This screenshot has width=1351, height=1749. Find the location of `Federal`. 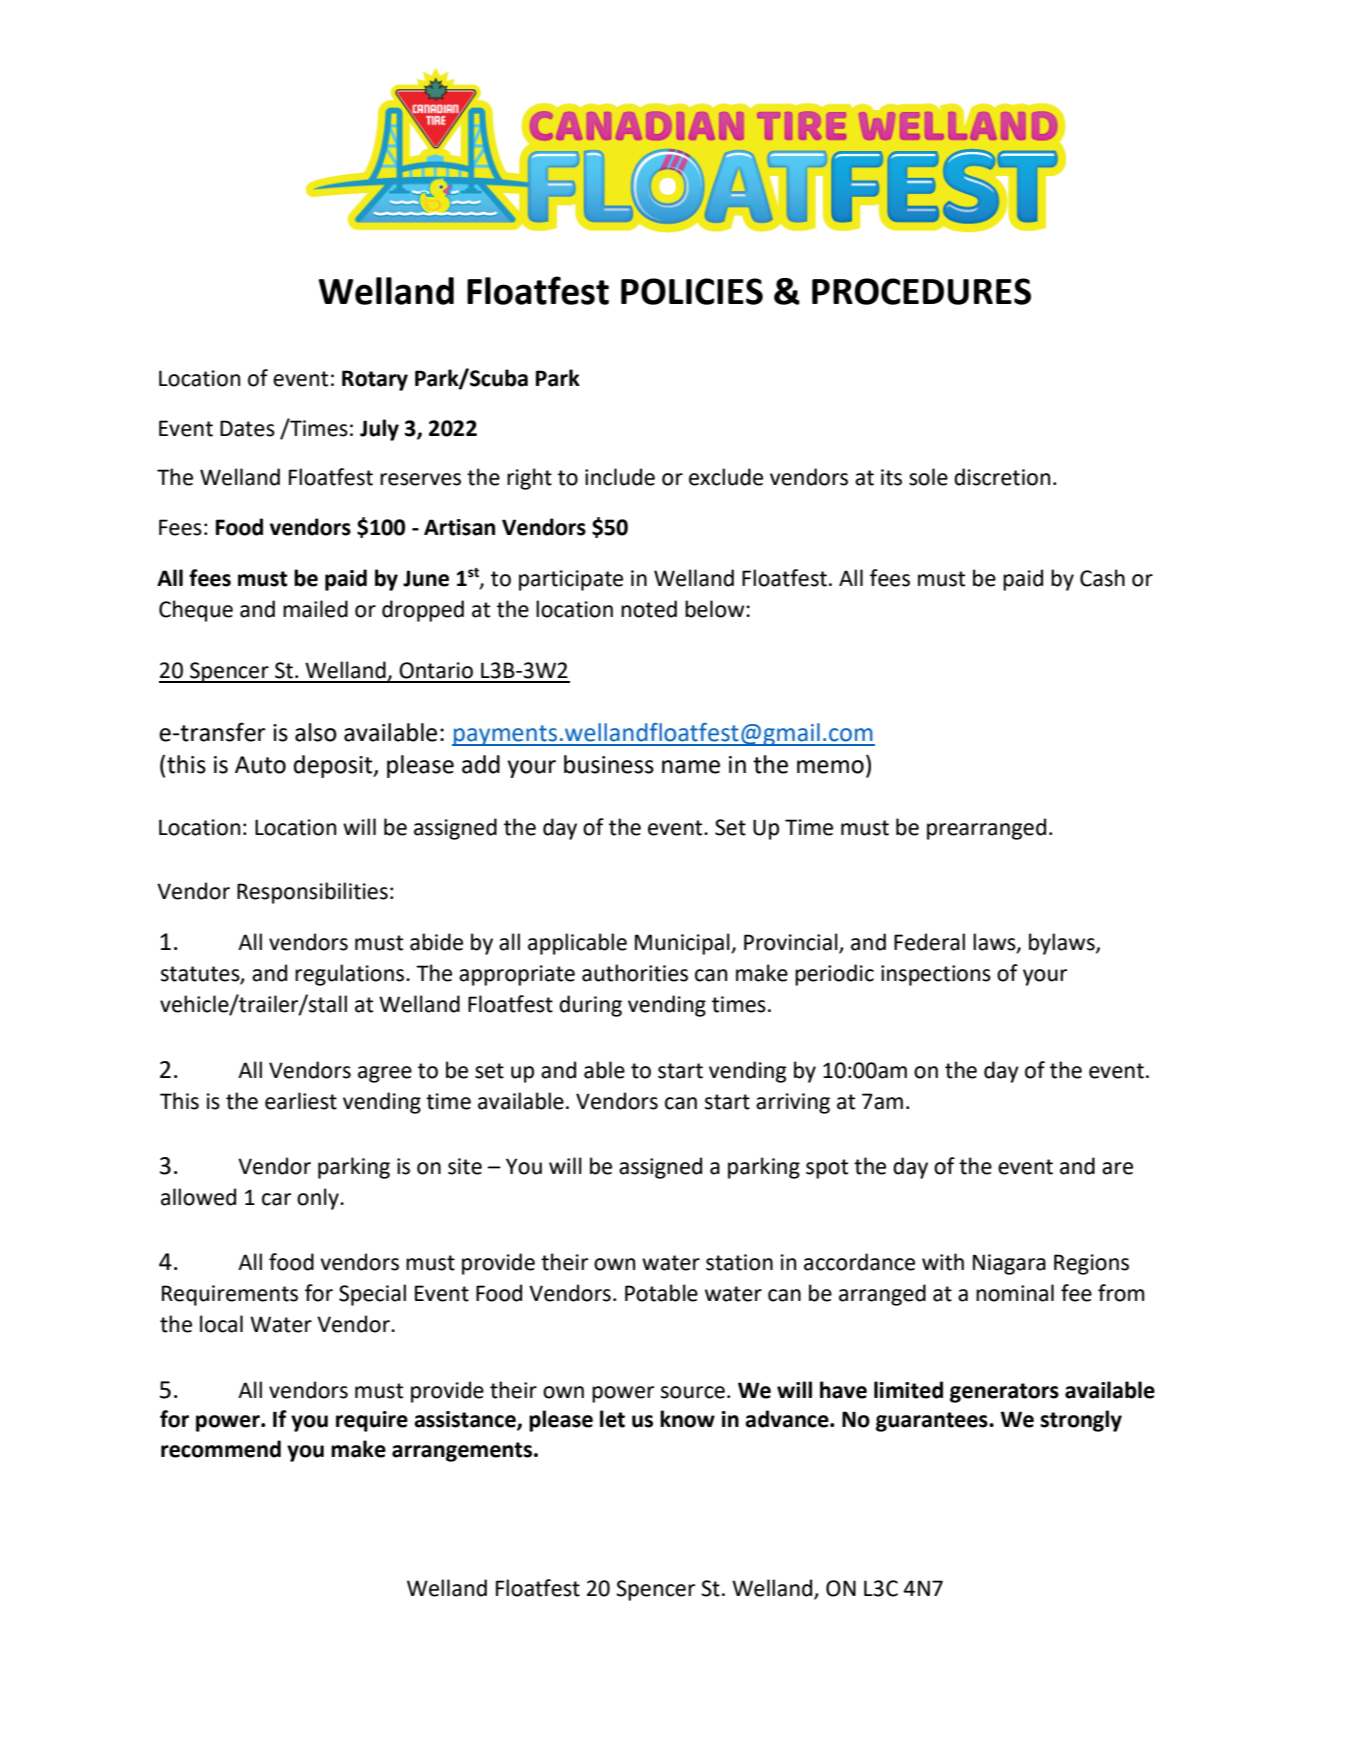

Federal is located at coordinates (929, 942).
